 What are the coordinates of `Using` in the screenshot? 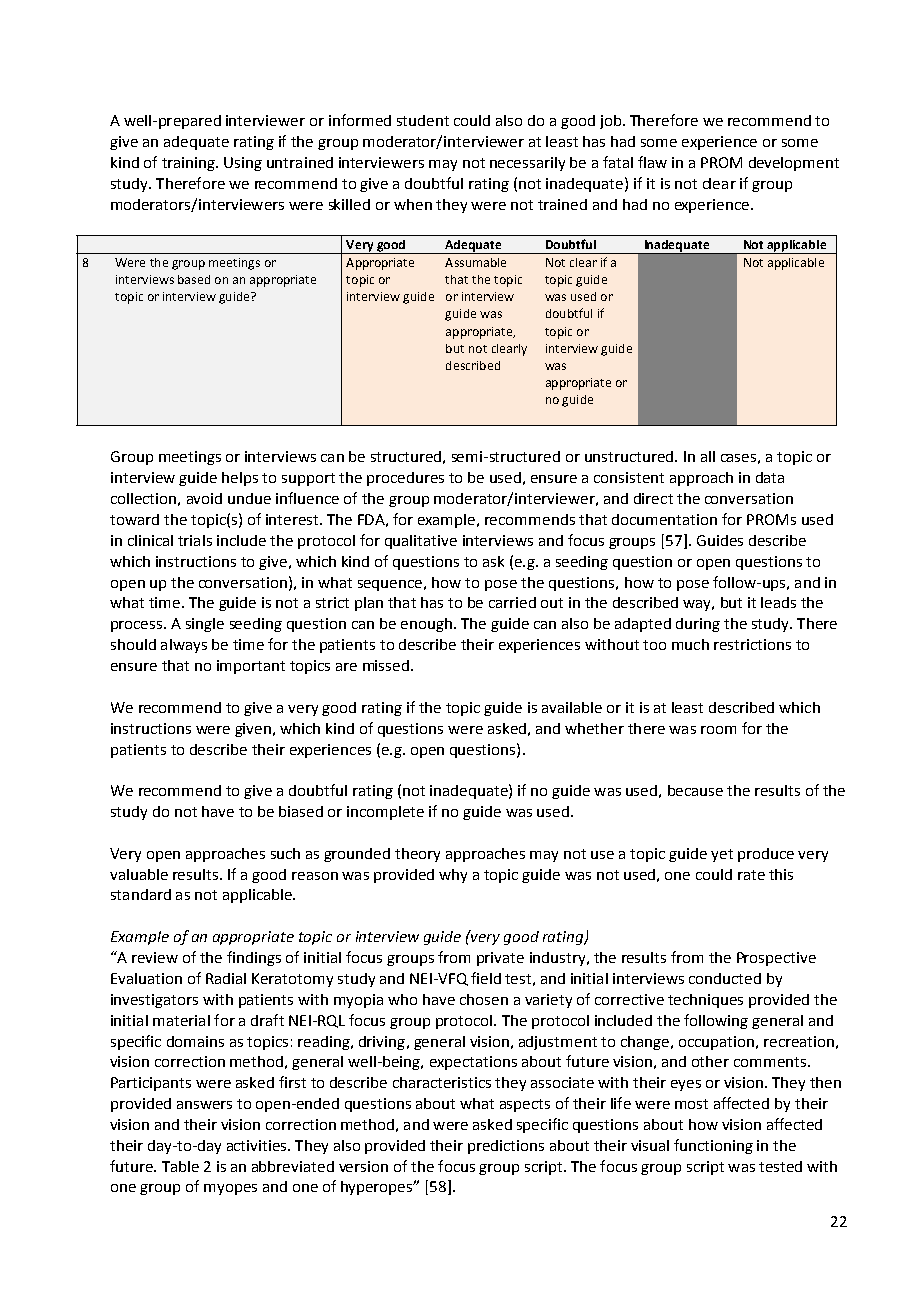 It's located at (243, 164).
